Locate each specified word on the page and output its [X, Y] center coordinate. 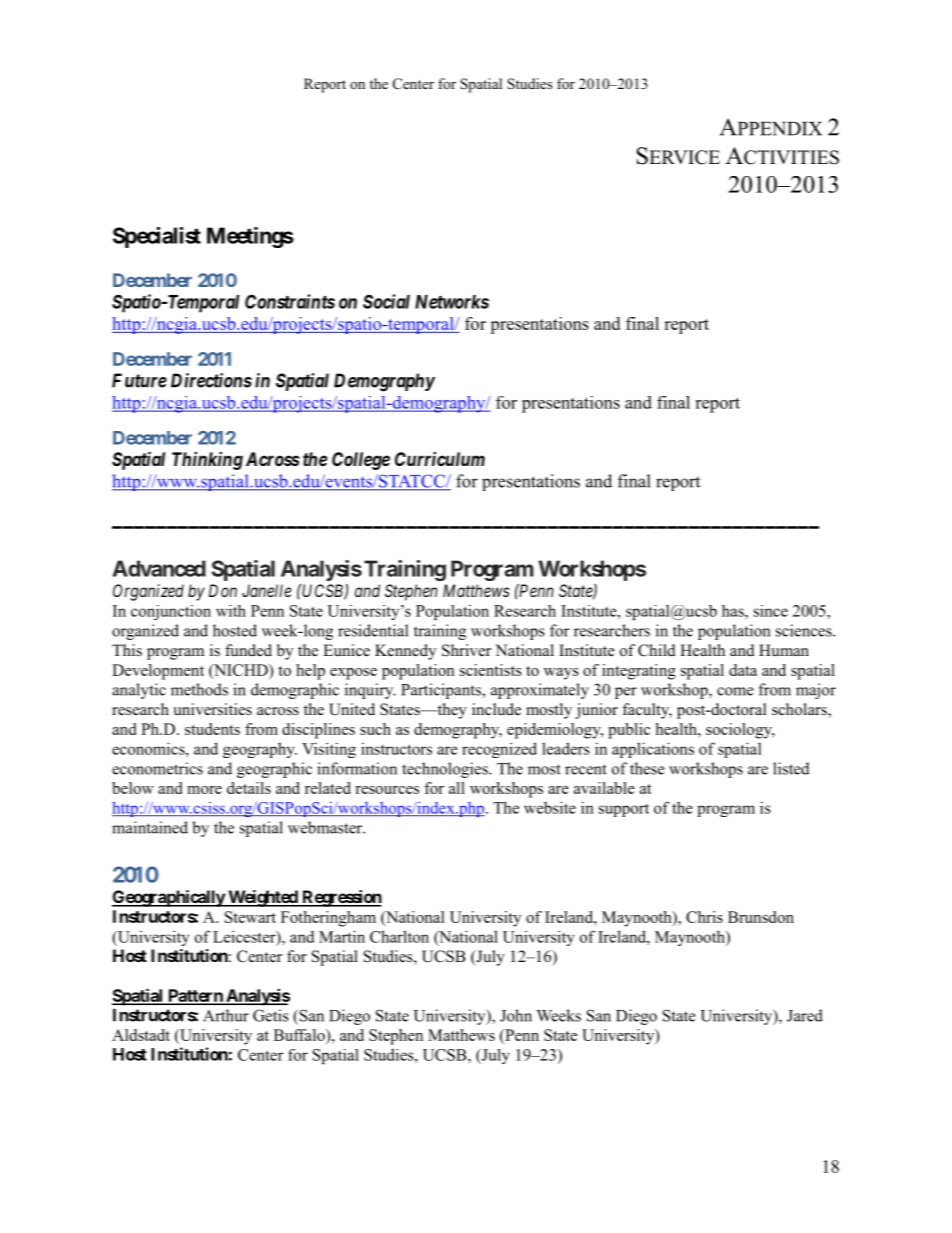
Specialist [157, 237]
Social [386, 301]
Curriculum [440, 459]
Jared [805, 1015]
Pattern [195, 996]
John [516, 1015]
